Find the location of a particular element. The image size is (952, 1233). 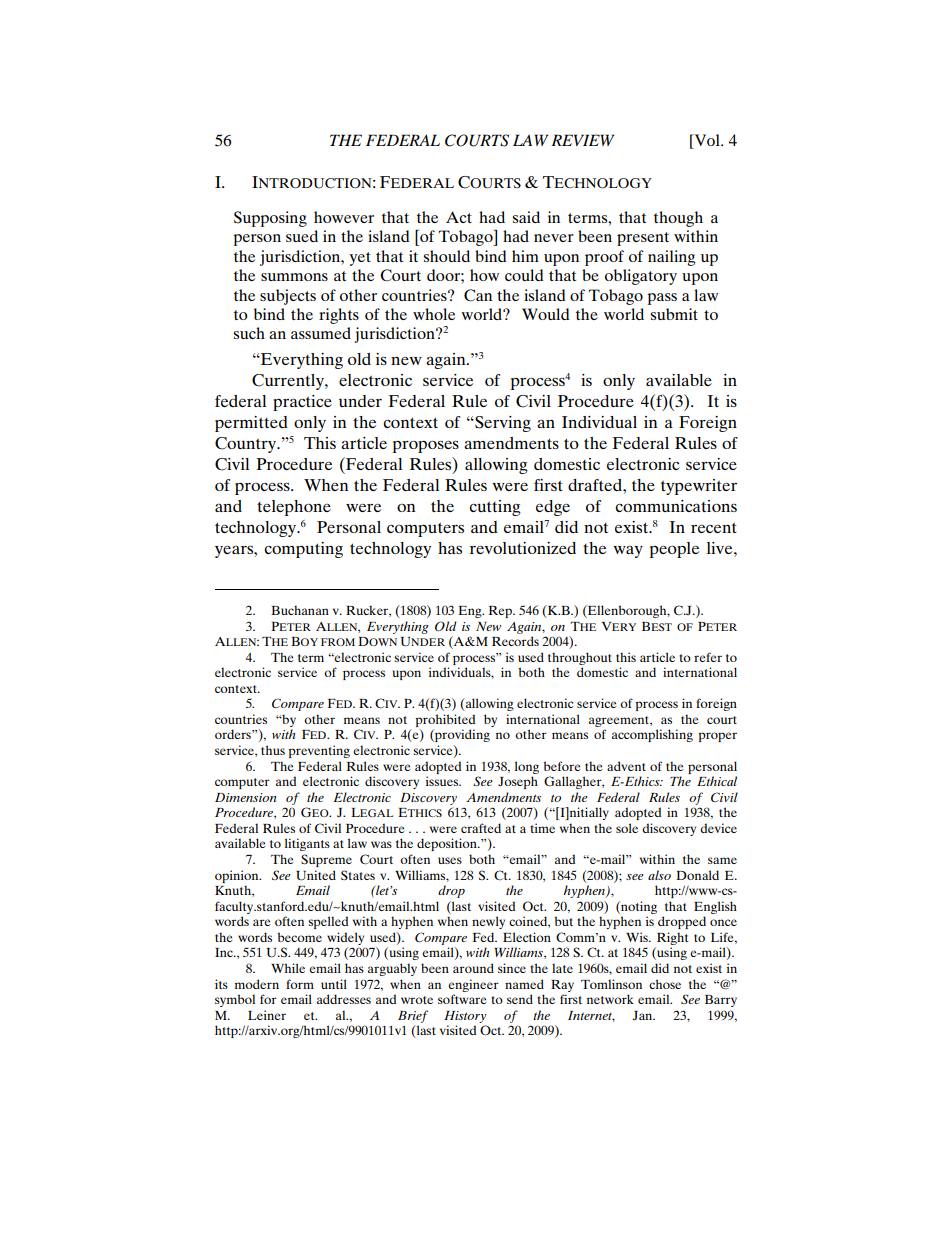

said is located at coordinates (526, 217).
